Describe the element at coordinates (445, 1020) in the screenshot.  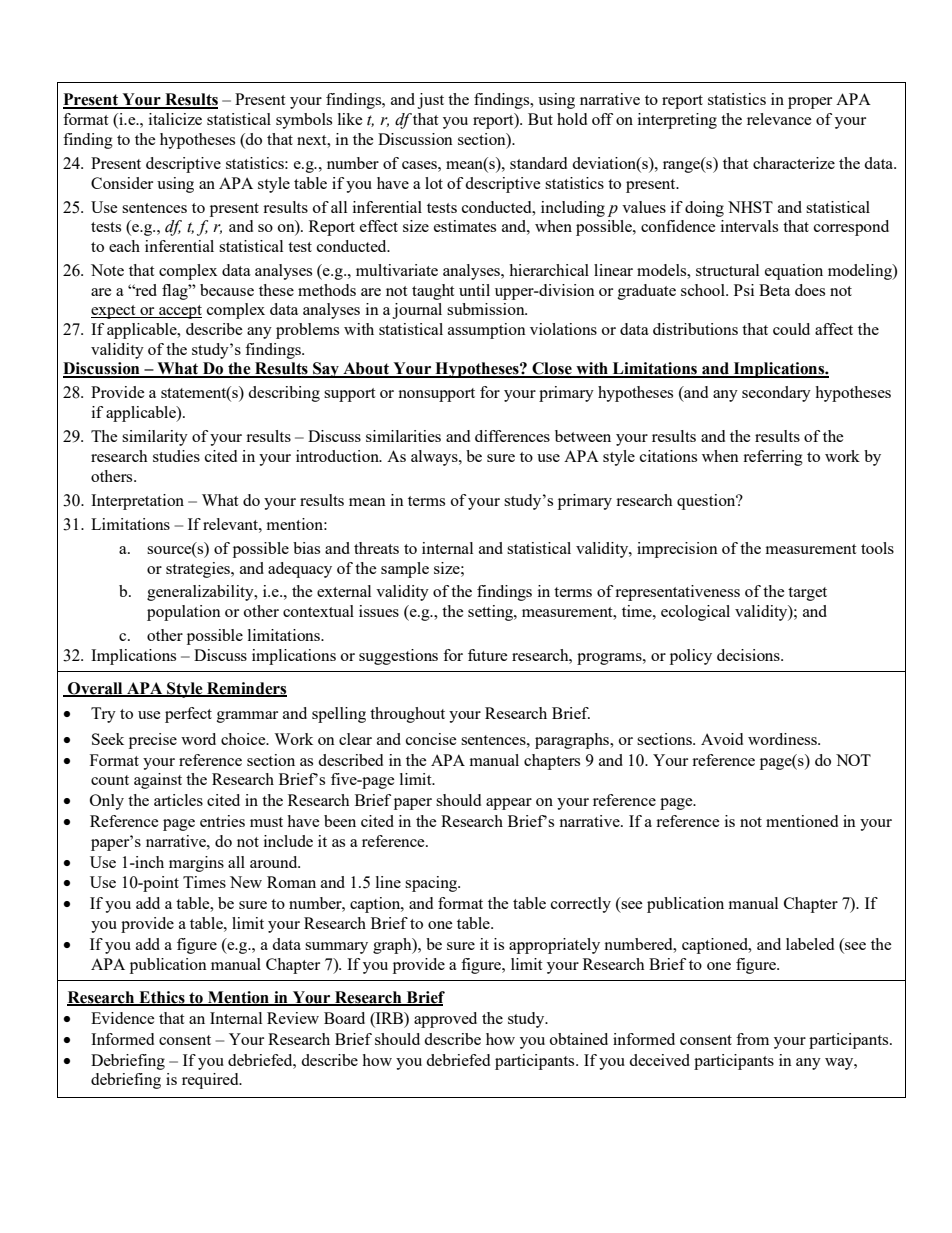
I see `approved` at that location.
